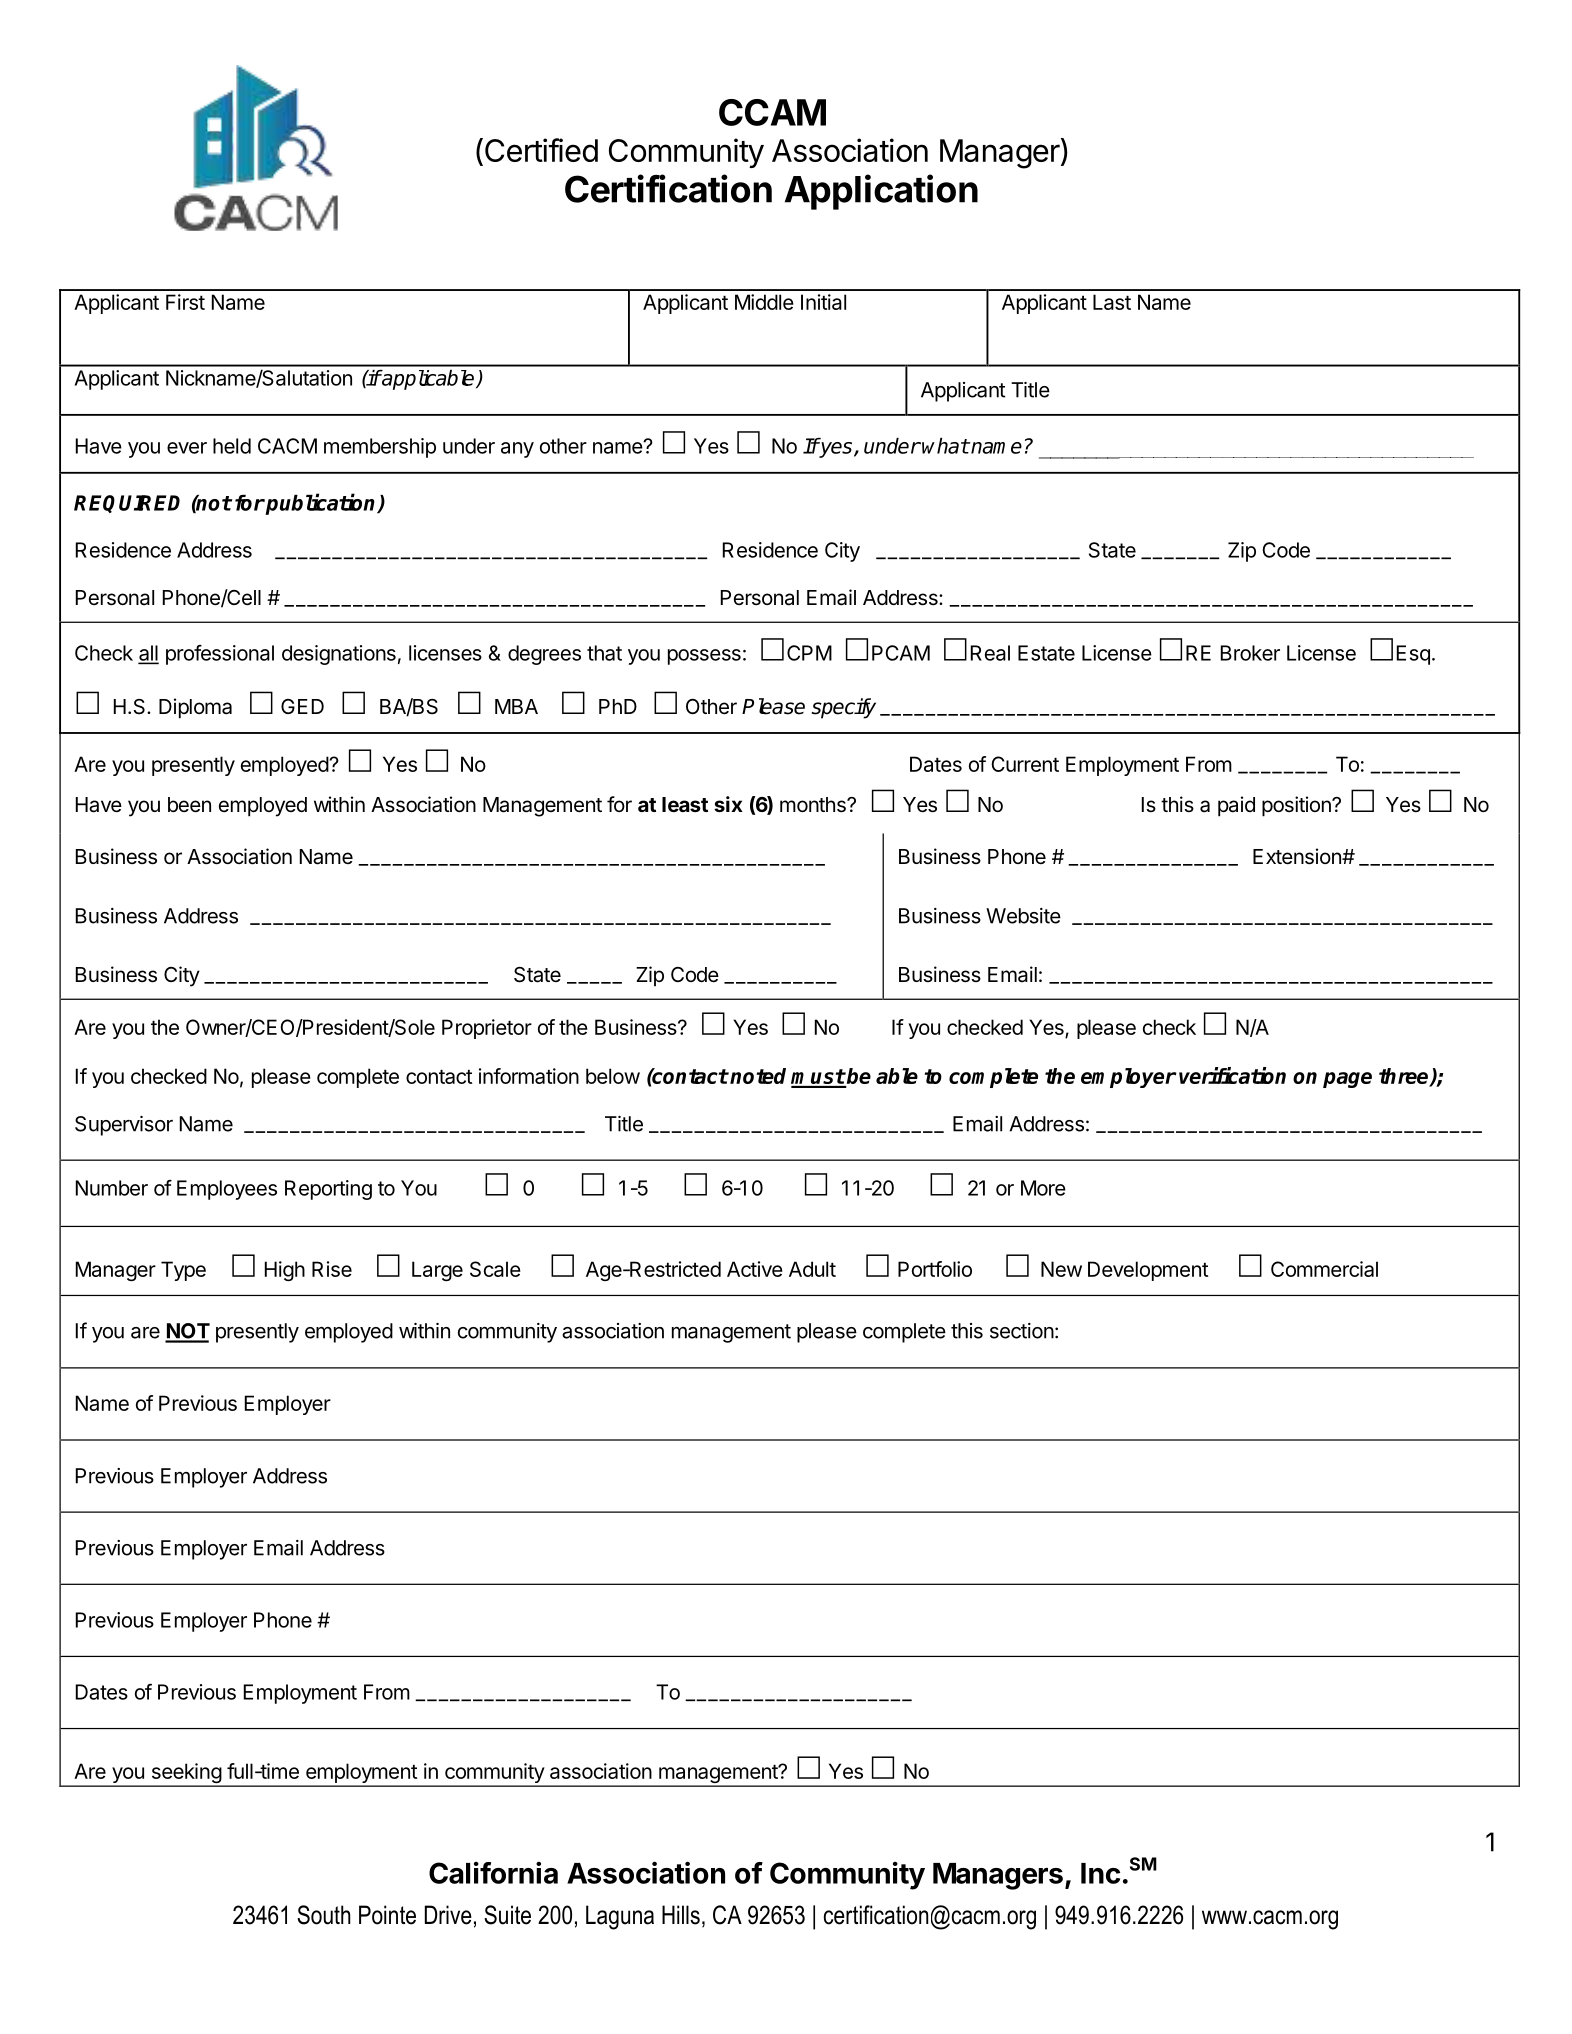 This screenshot has width=1572, height=2034. I want to click on Employees, so click(227, 1190).
